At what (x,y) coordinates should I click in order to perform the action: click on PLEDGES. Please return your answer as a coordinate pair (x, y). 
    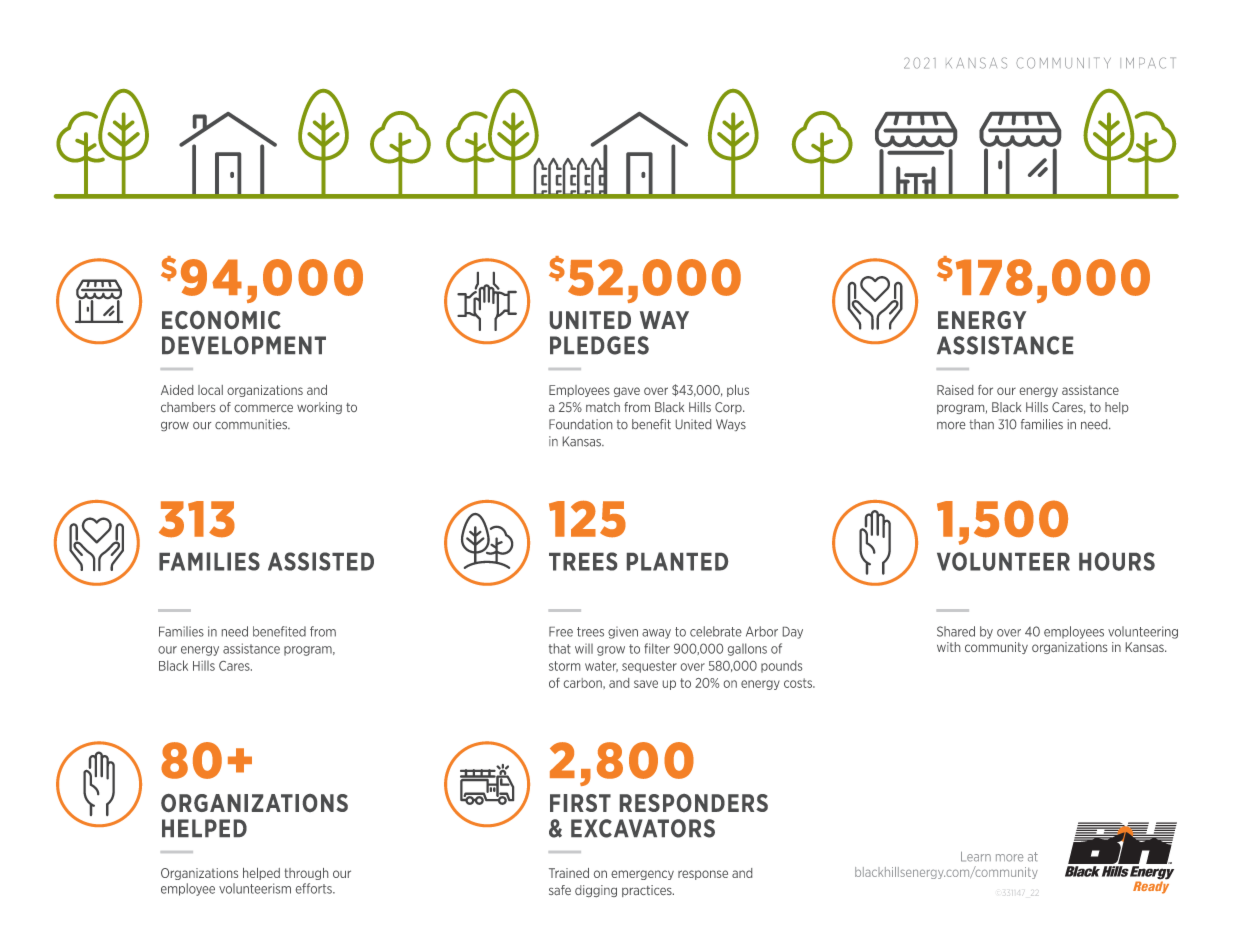
    Looking at the image, I should click on (599, 345).
